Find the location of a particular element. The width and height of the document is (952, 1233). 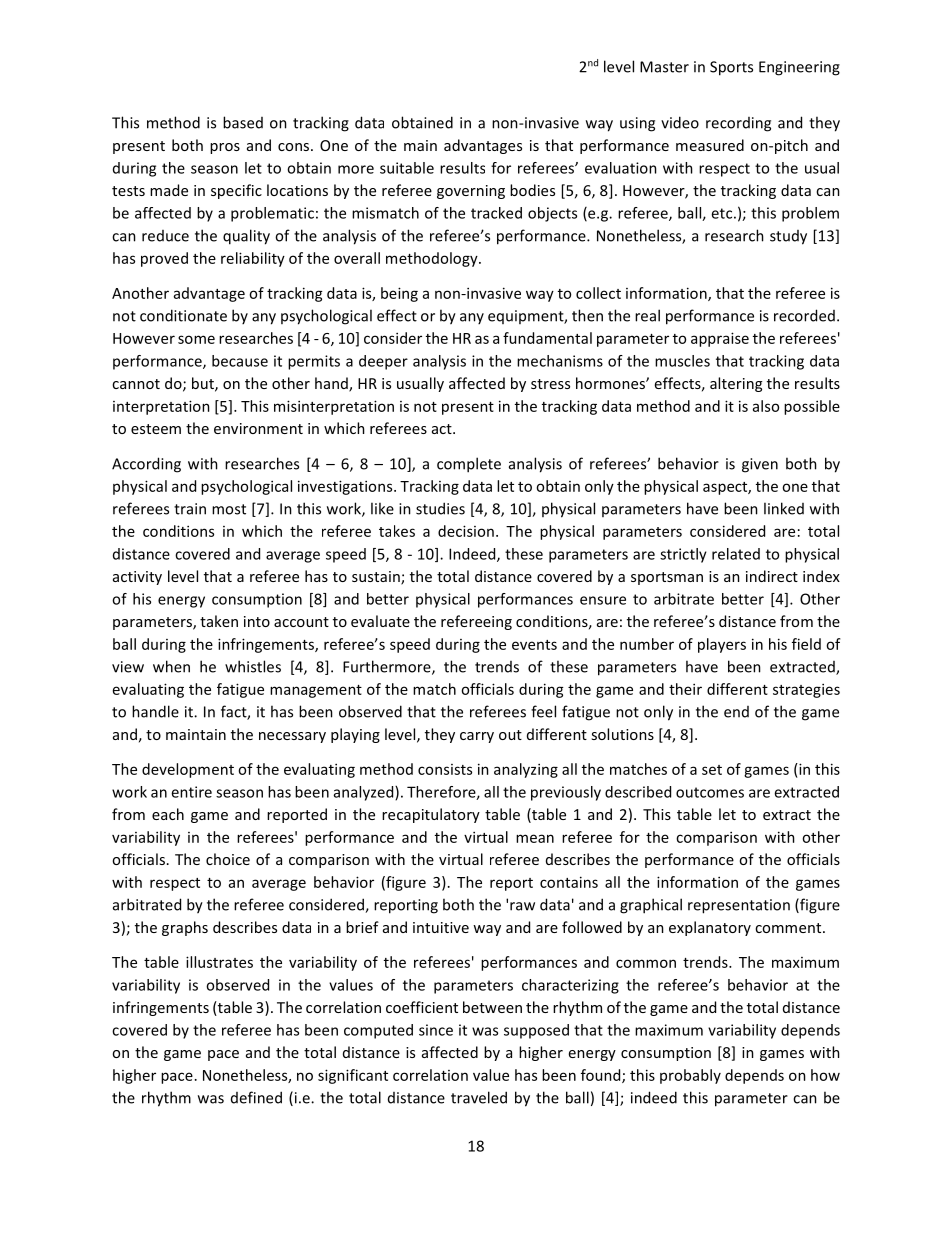

recording is located at coordinates (738, 124).
